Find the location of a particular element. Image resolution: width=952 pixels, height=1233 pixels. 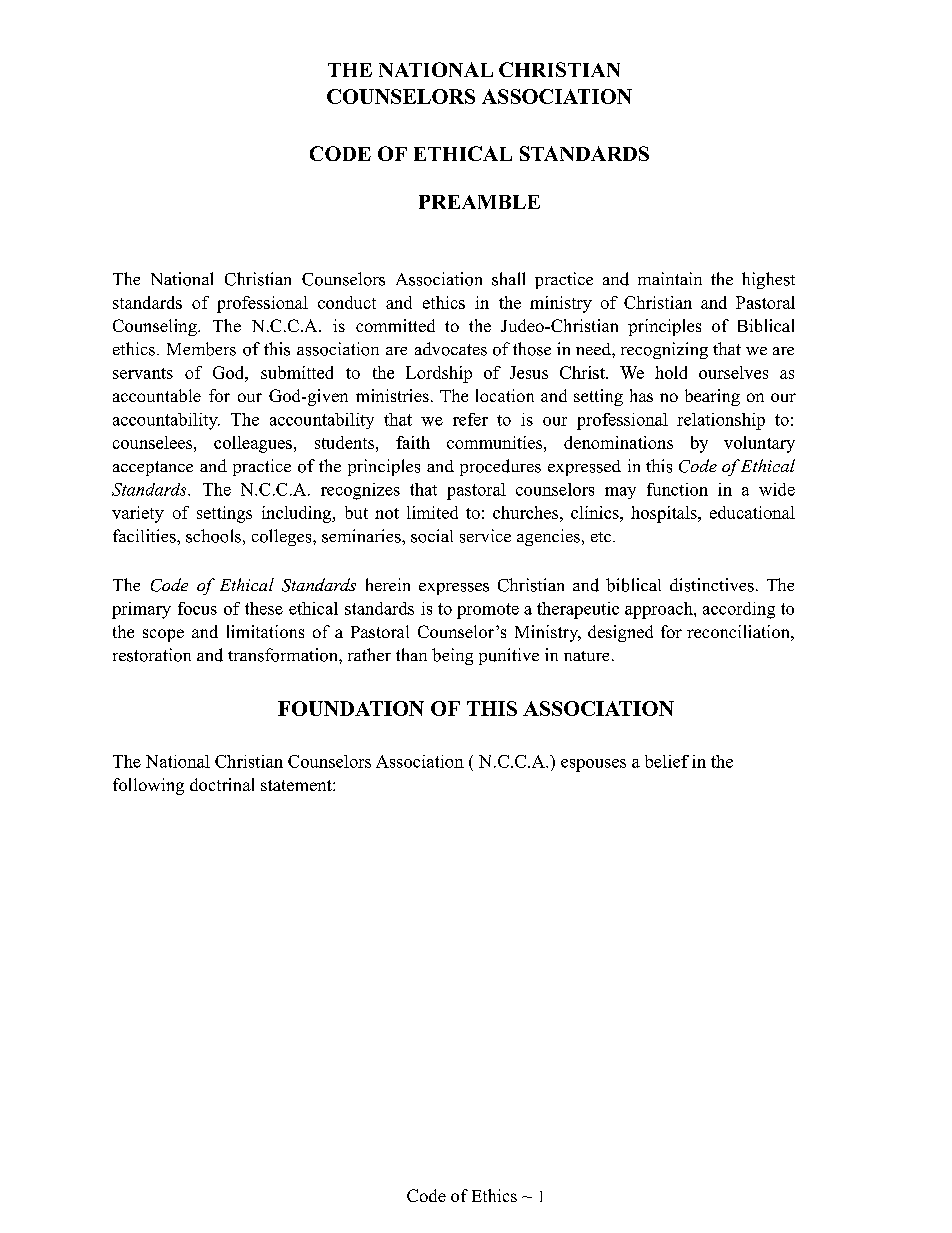

function is located at coordinates (677, 489).
